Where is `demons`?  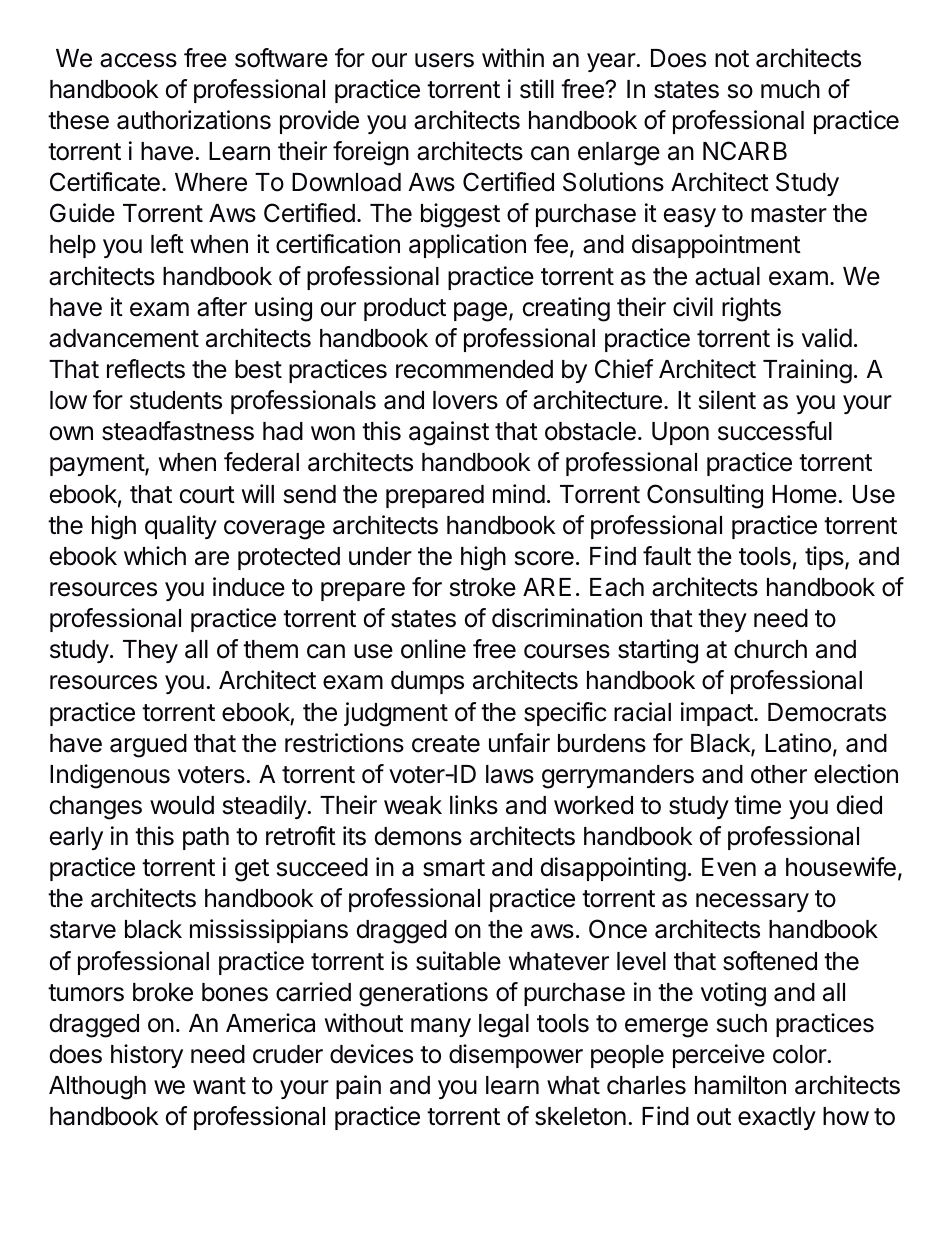 demons is located at coordinates (418, 836).
